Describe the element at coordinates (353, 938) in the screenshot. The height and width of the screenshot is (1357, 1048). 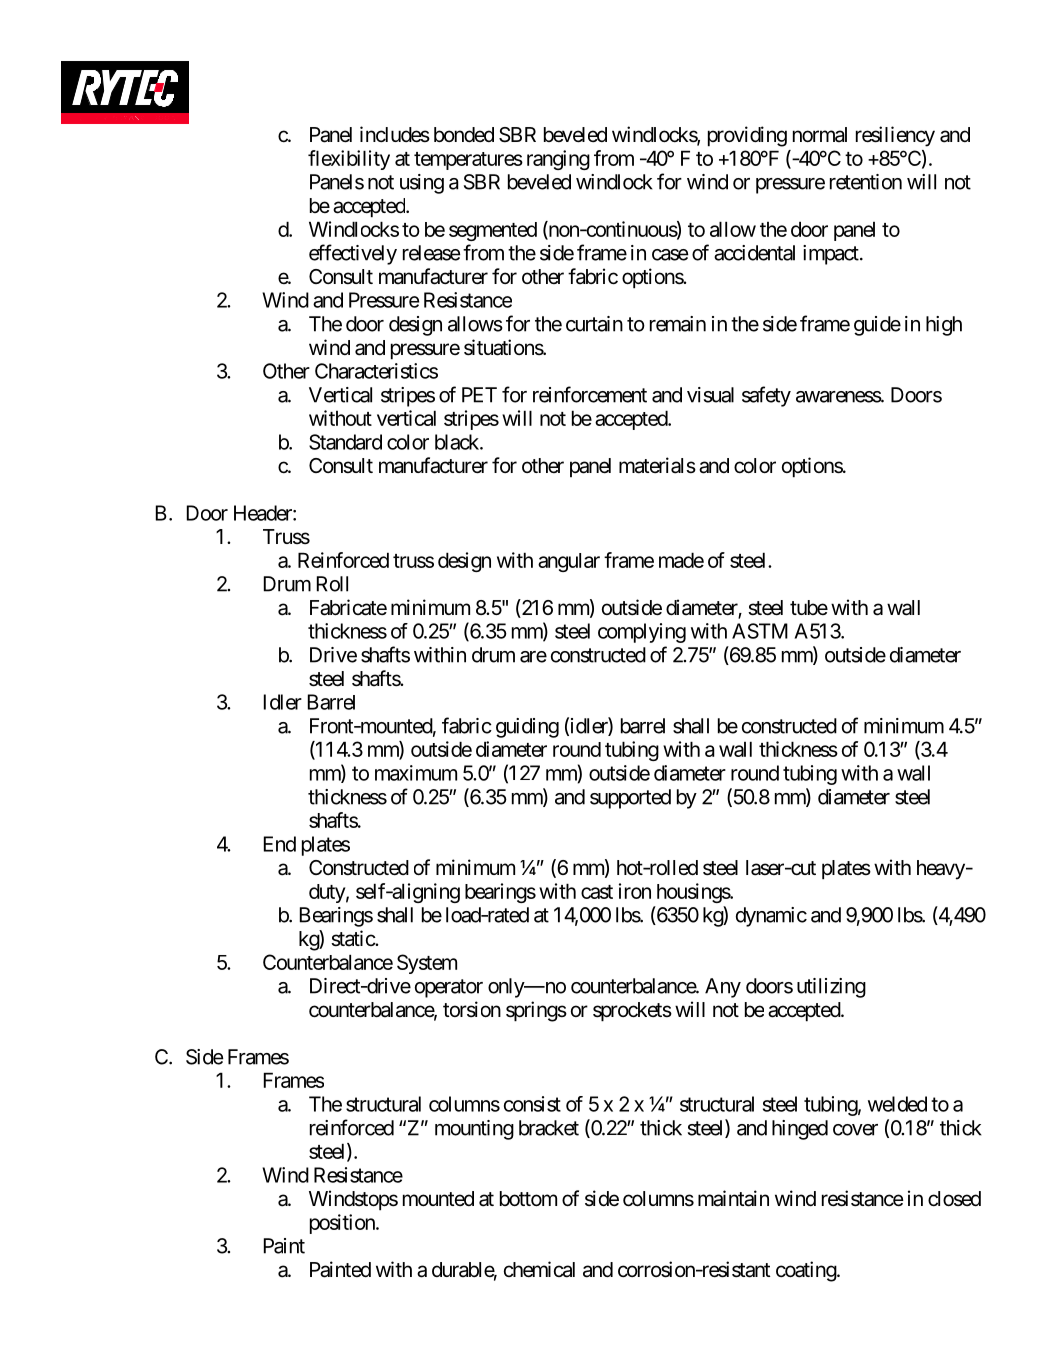
I see `static` at that location.
